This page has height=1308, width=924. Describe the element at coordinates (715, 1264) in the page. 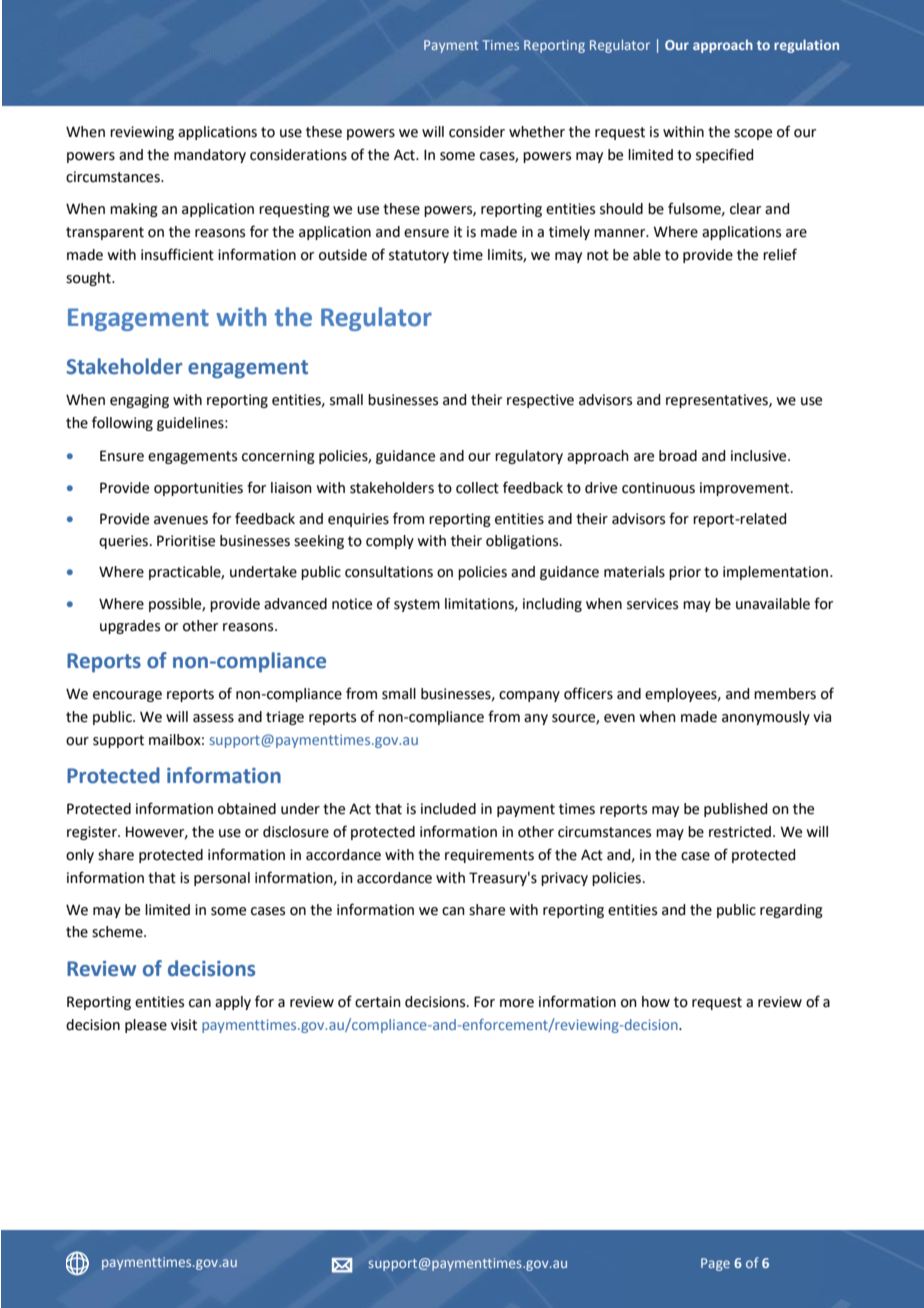

I see `Page` at that location.
